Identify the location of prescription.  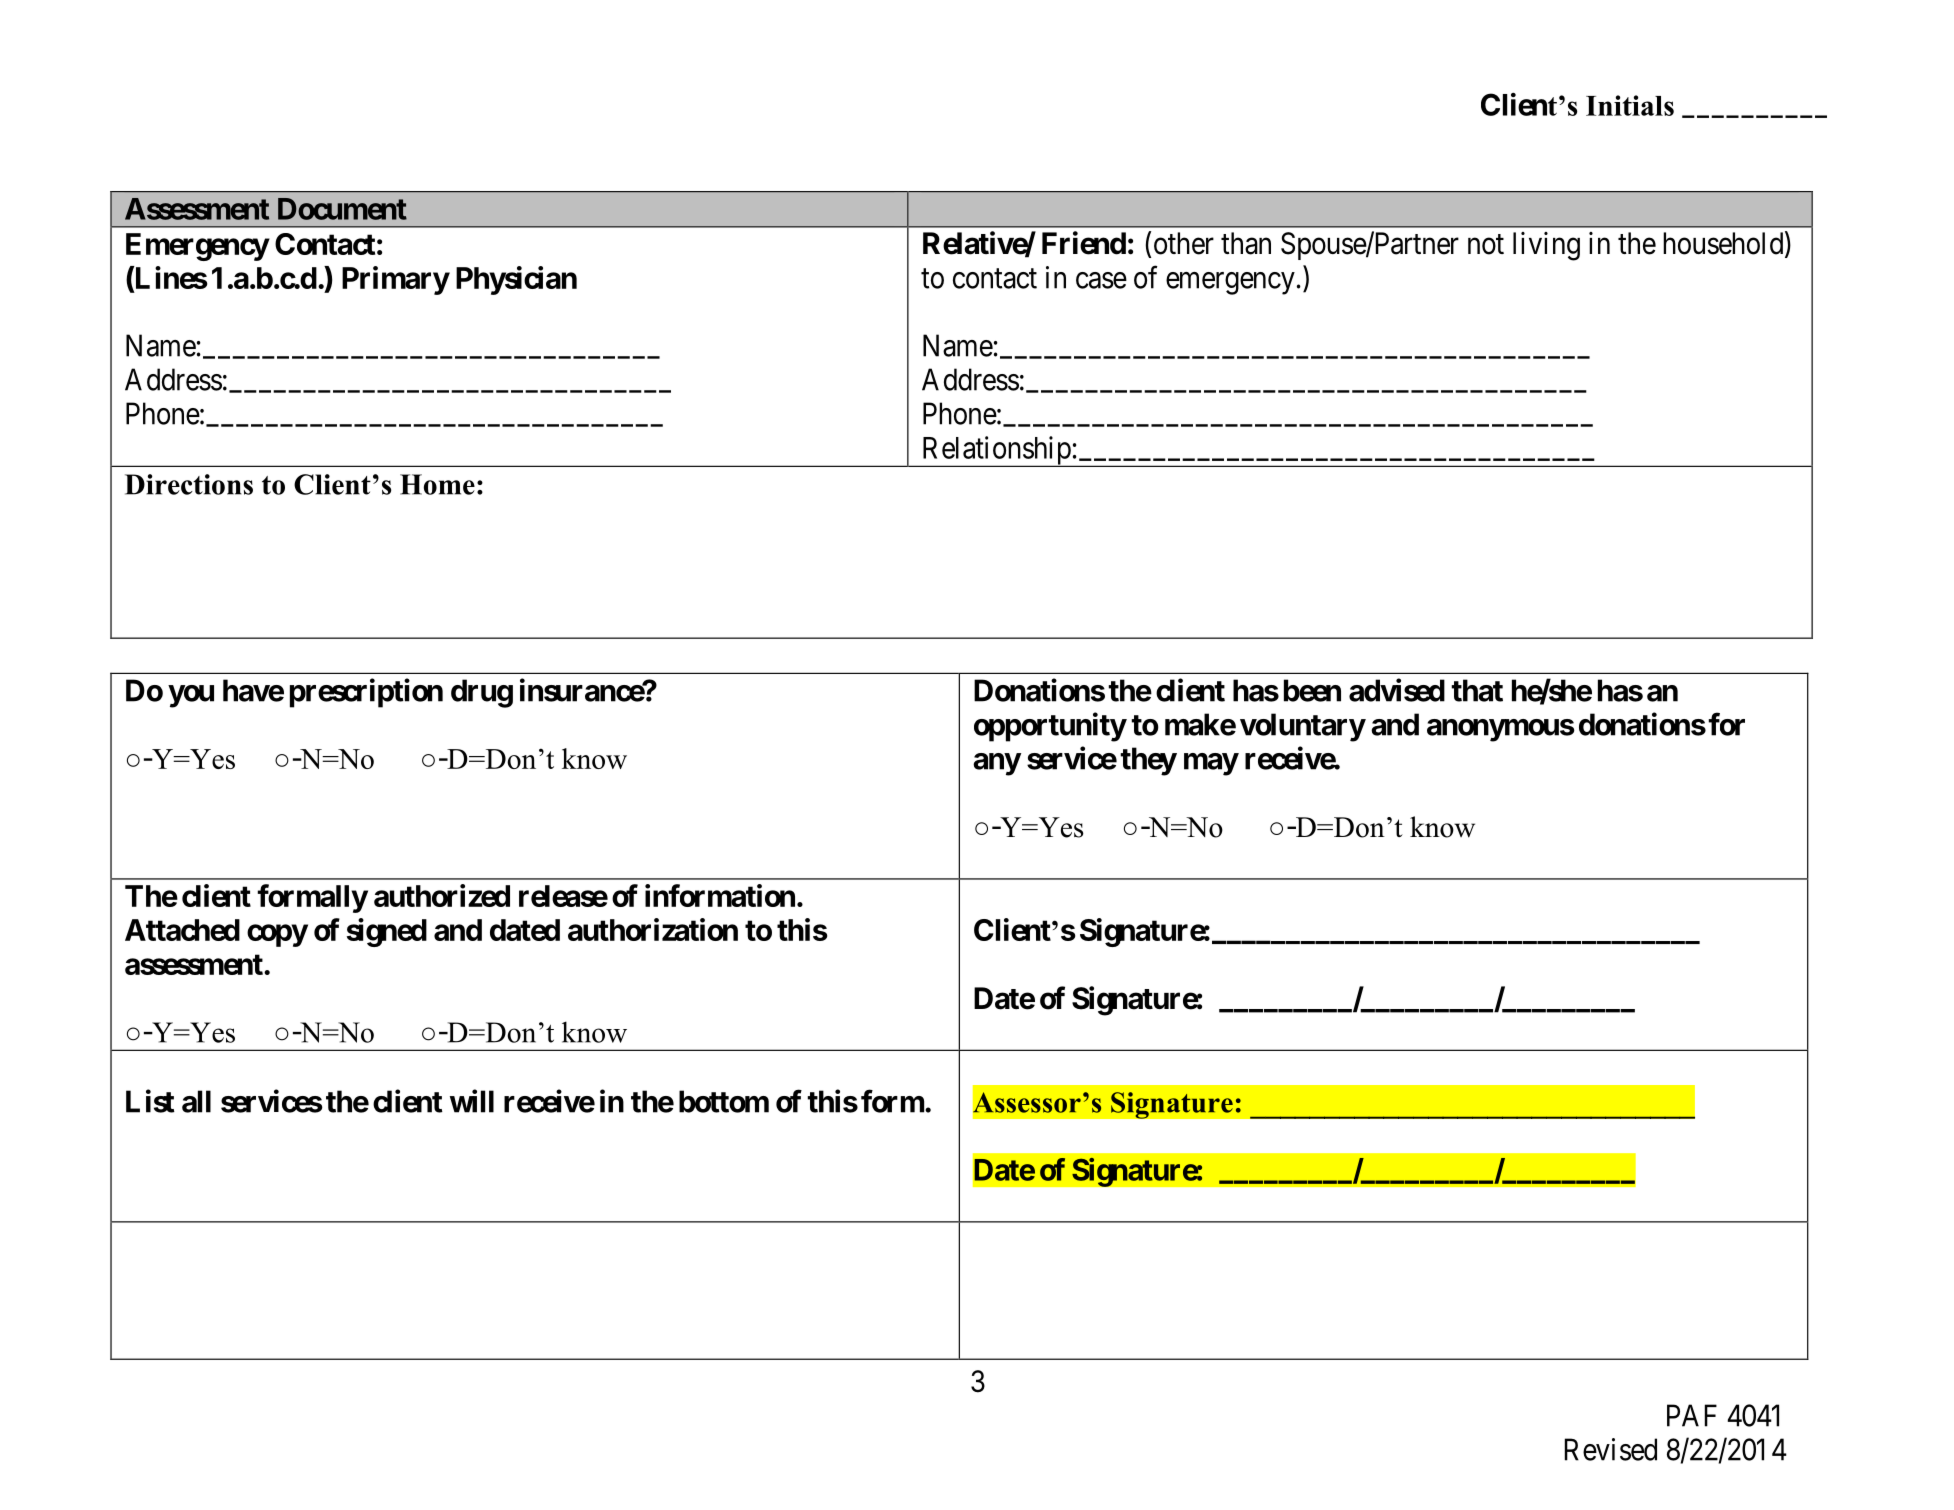
(366, 693).
